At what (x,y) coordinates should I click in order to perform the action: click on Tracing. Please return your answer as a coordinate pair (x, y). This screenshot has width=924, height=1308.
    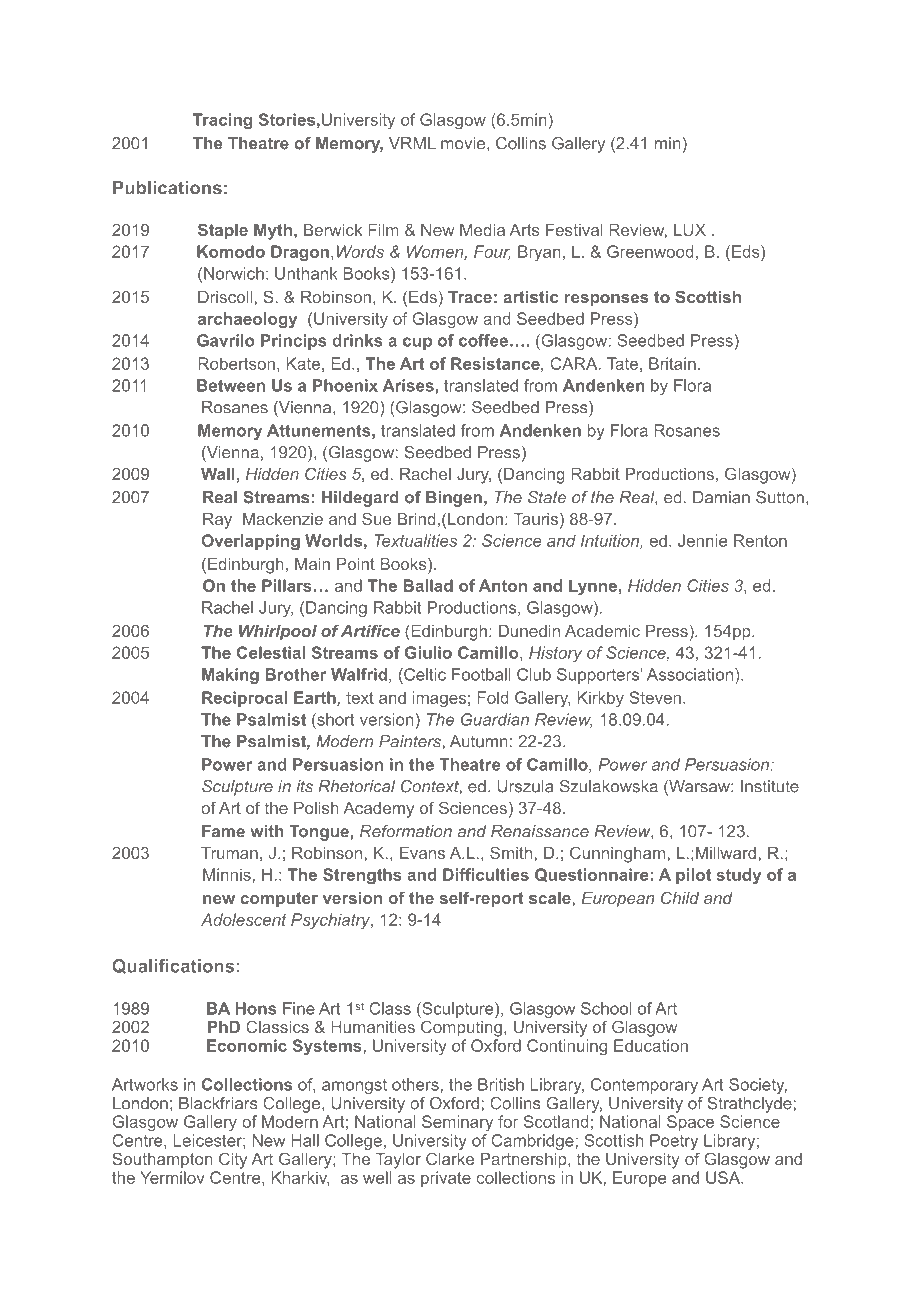
    Looking at the image, I should click on (222, 121).
